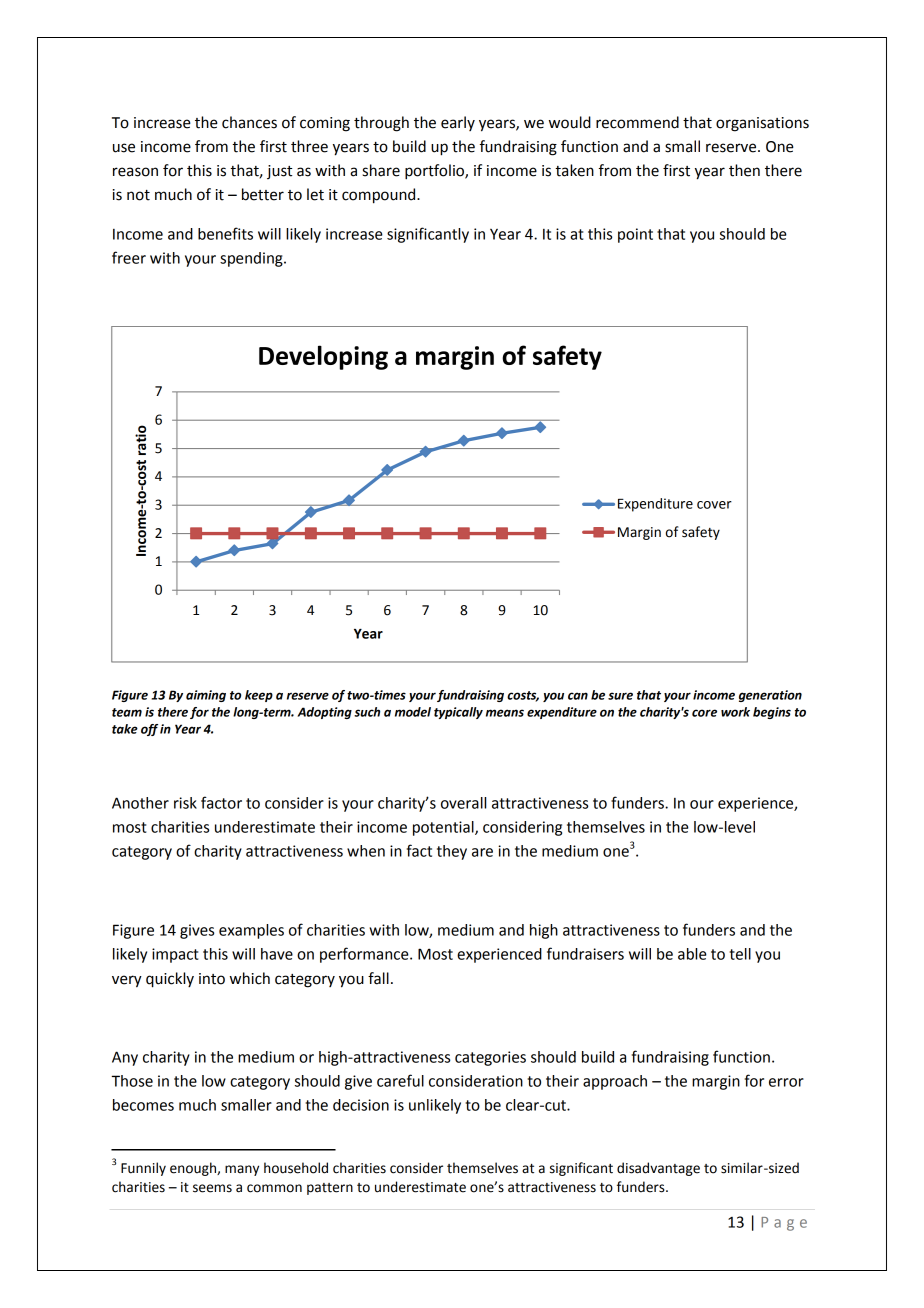 Image resolution: width=924 pixels, height=1308 pixels. Describe the element at coordinates (249, 122) in the screenshot. I see `chances` at that location.
